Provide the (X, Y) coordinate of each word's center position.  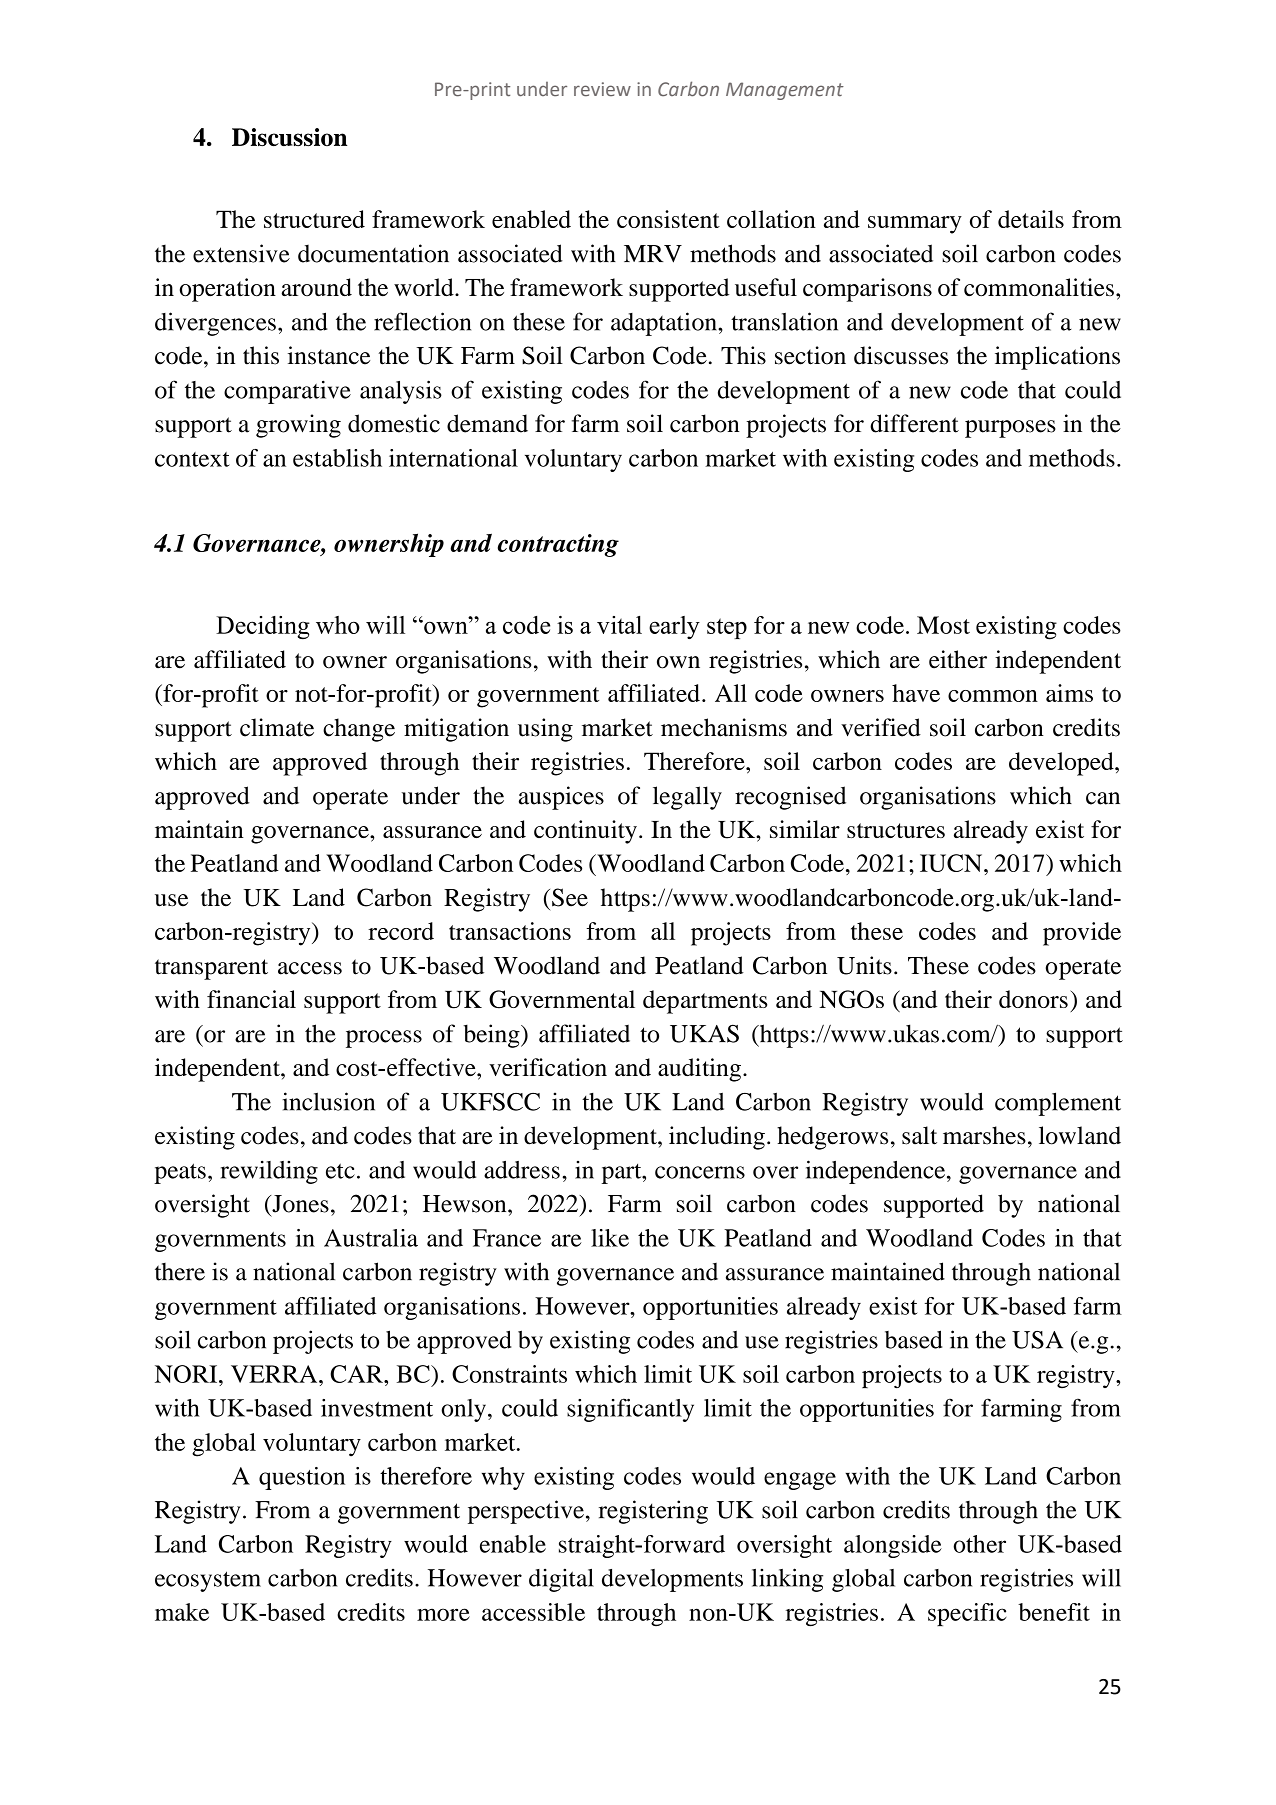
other (979, 1544)
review (602, 89)
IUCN (952, 863)
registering (653, 1512)
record (401, 931)
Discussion (289, 137)
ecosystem (208, 1581)
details (1031, 219)
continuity (585, 832)
